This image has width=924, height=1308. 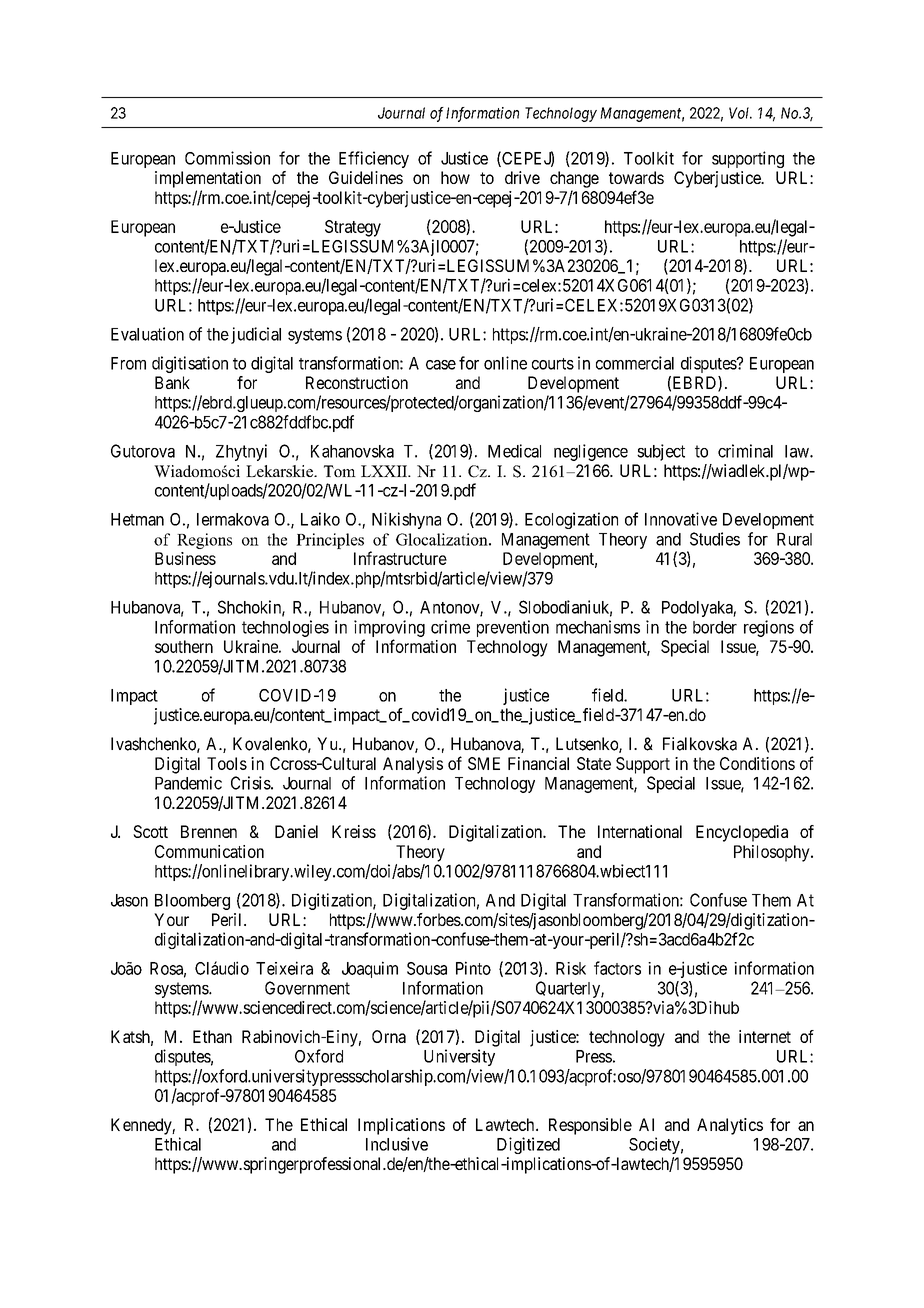 I want to click on SME, so click(x=484, y=763).
